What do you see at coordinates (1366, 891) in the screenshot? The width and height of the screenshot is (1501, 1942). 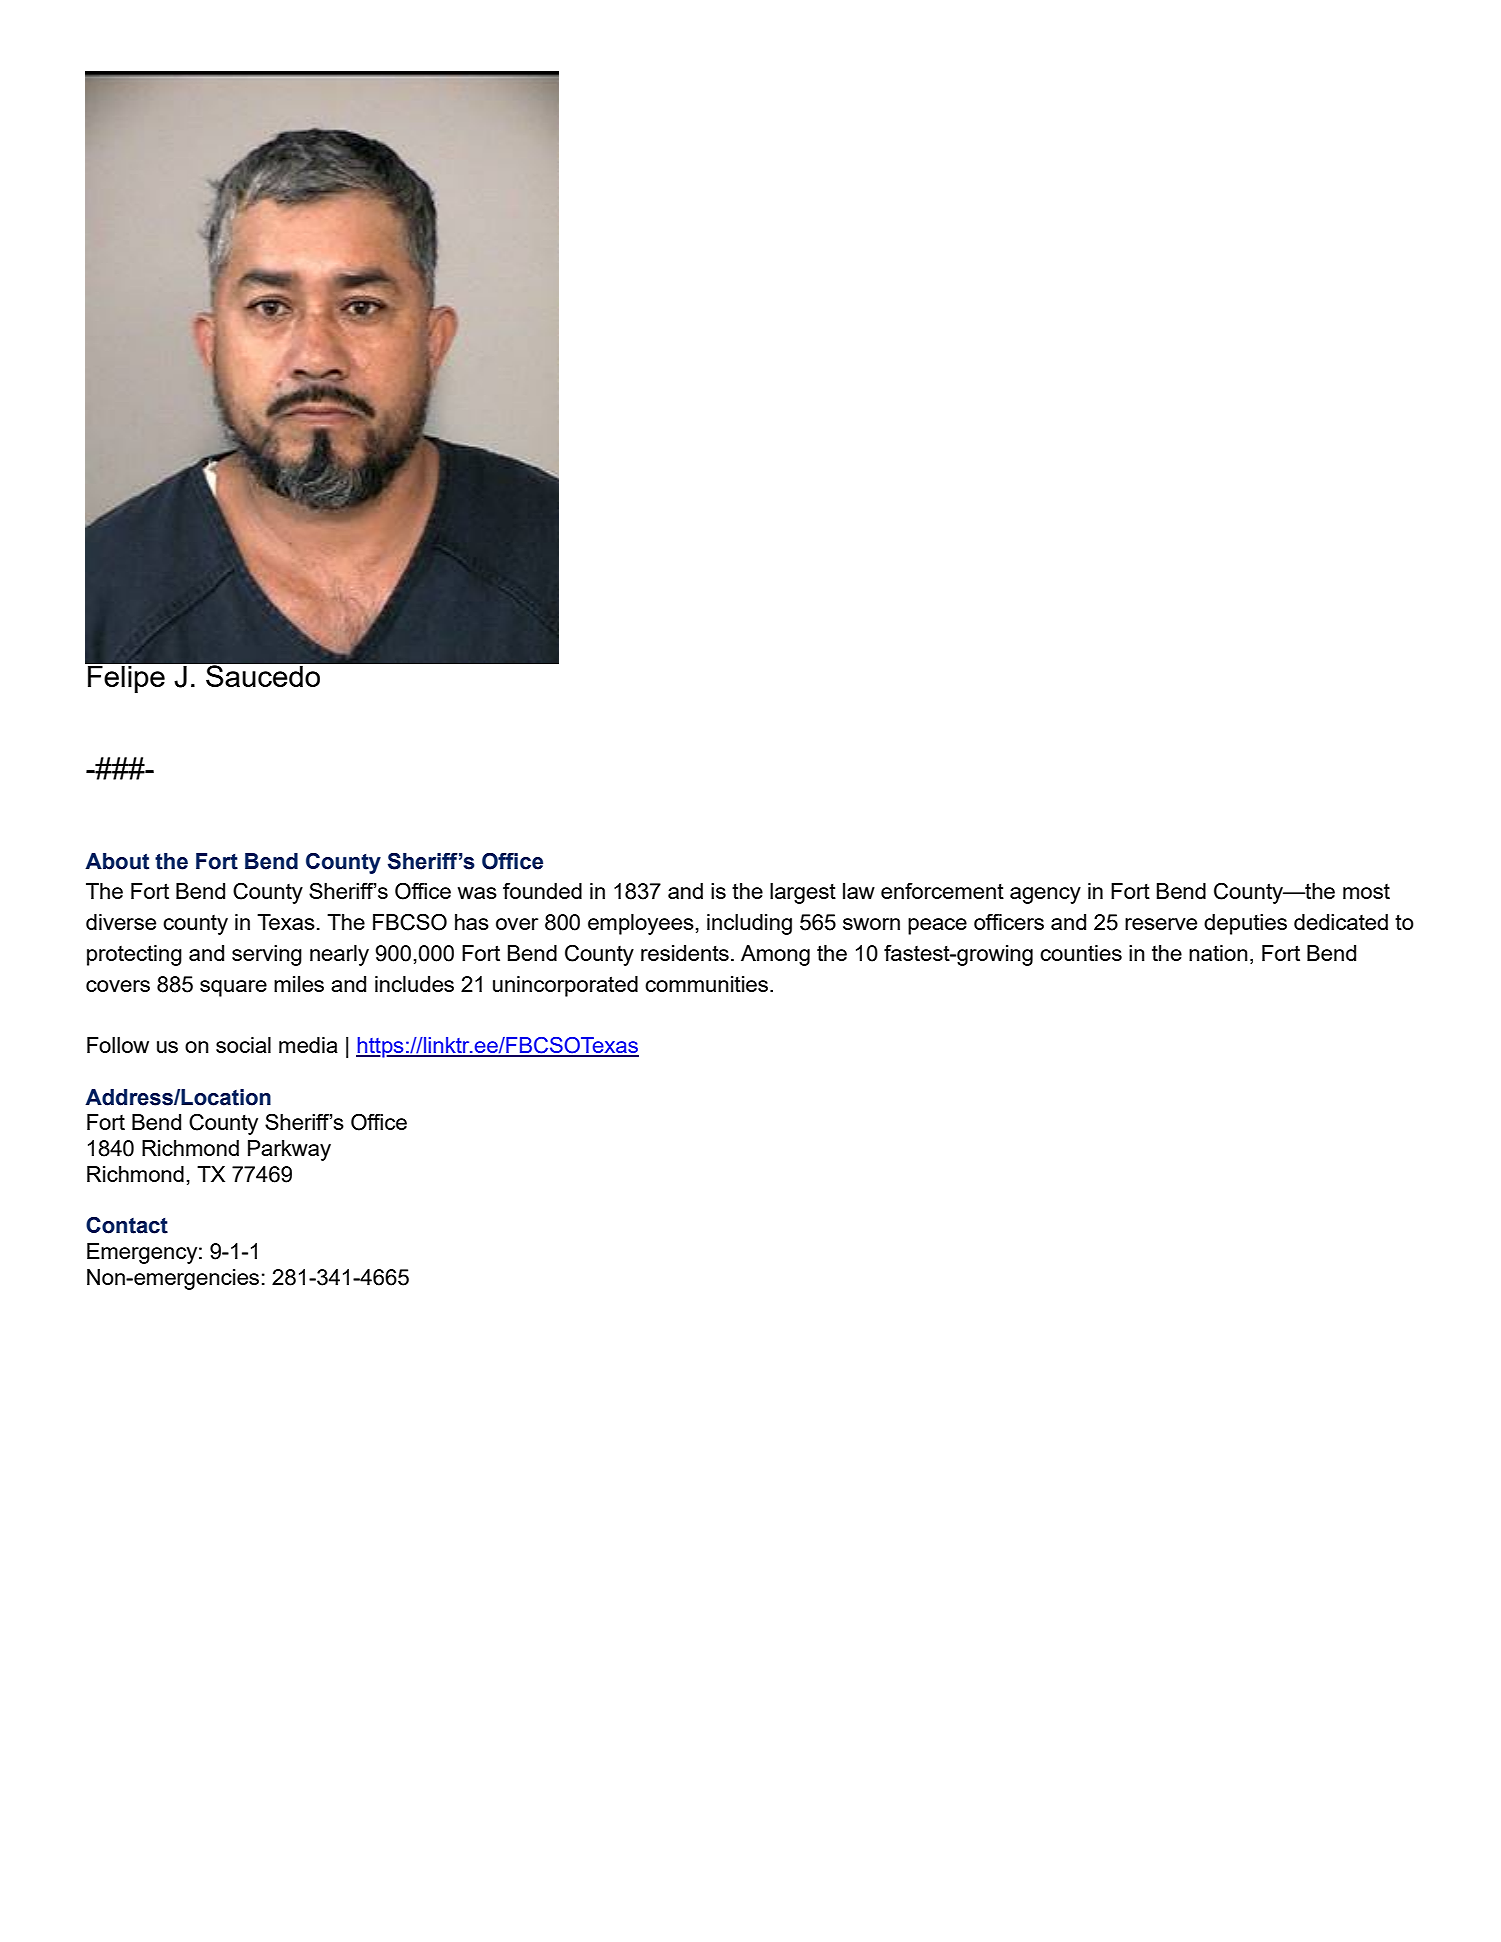 I see `most` at bounding box center [1366, 891].
